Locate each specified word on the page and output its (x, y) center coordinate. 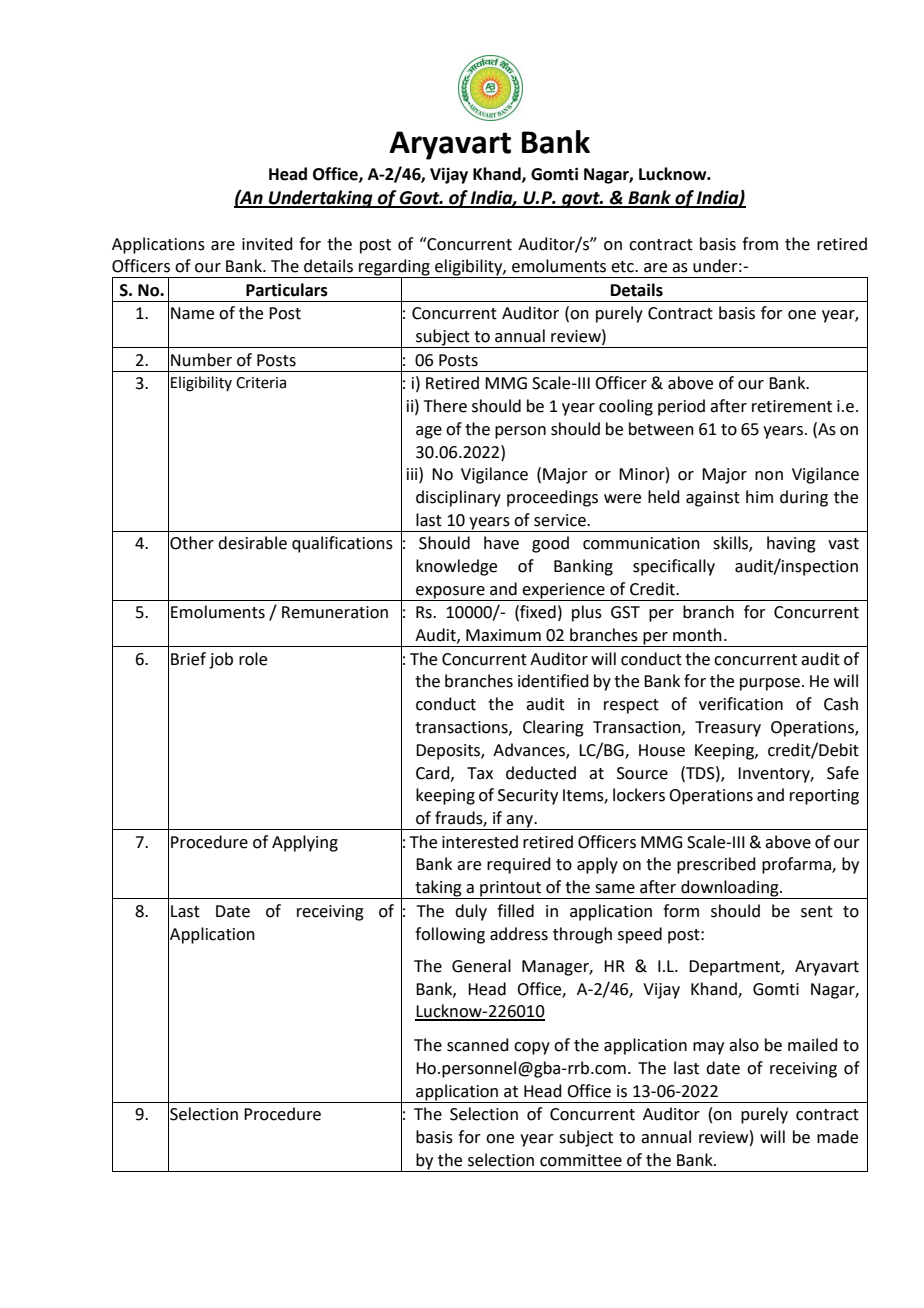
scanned (478, 1045)
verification (741, 704)
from (760, 244)
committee (581, 1160)
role (253, 659)
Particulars (287, 290)
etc (623, 267)
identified (553, 681)
